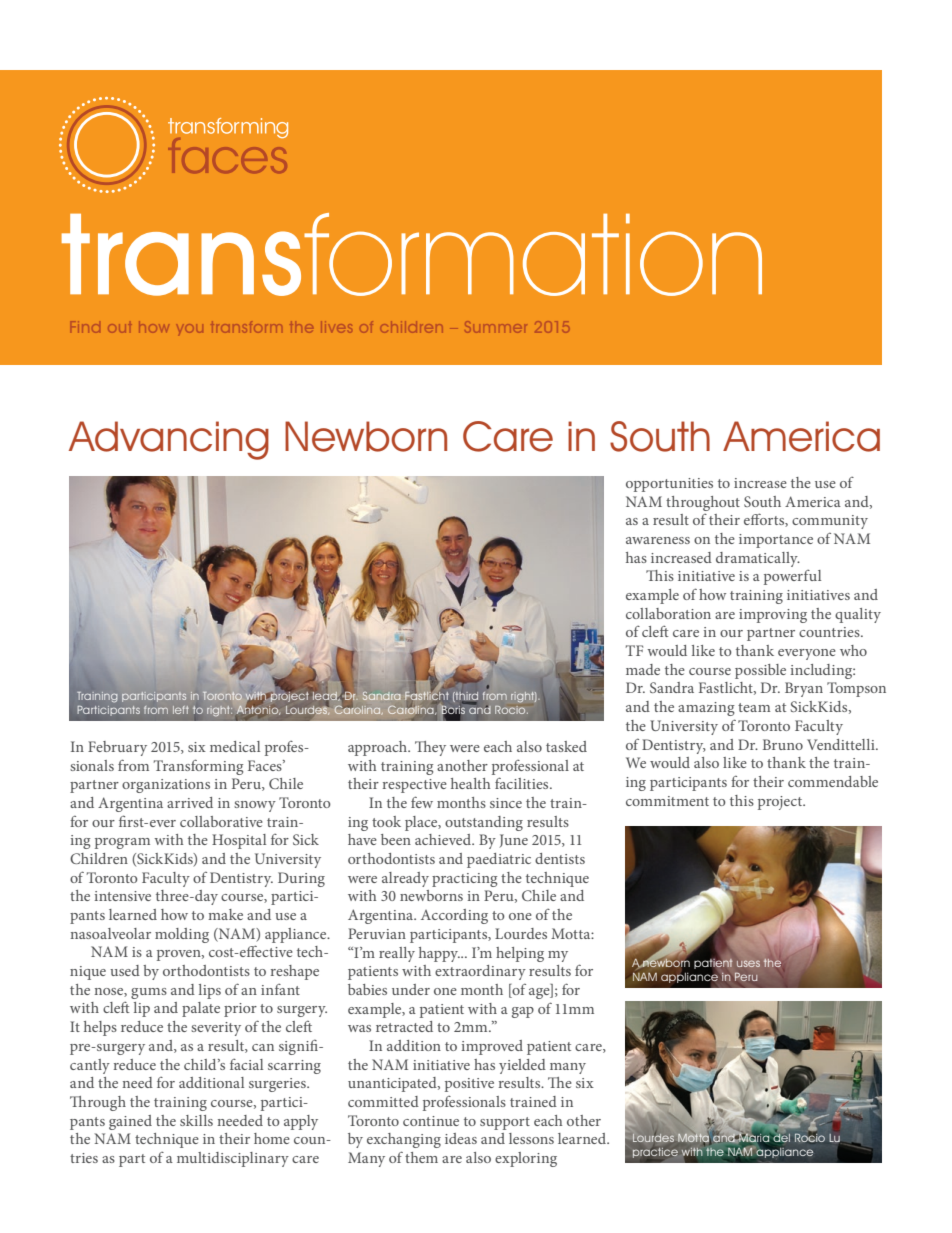  What do you see at coordinates (169, 440) in the document?
I see `Advancing` at bounding box center [169, 440].
